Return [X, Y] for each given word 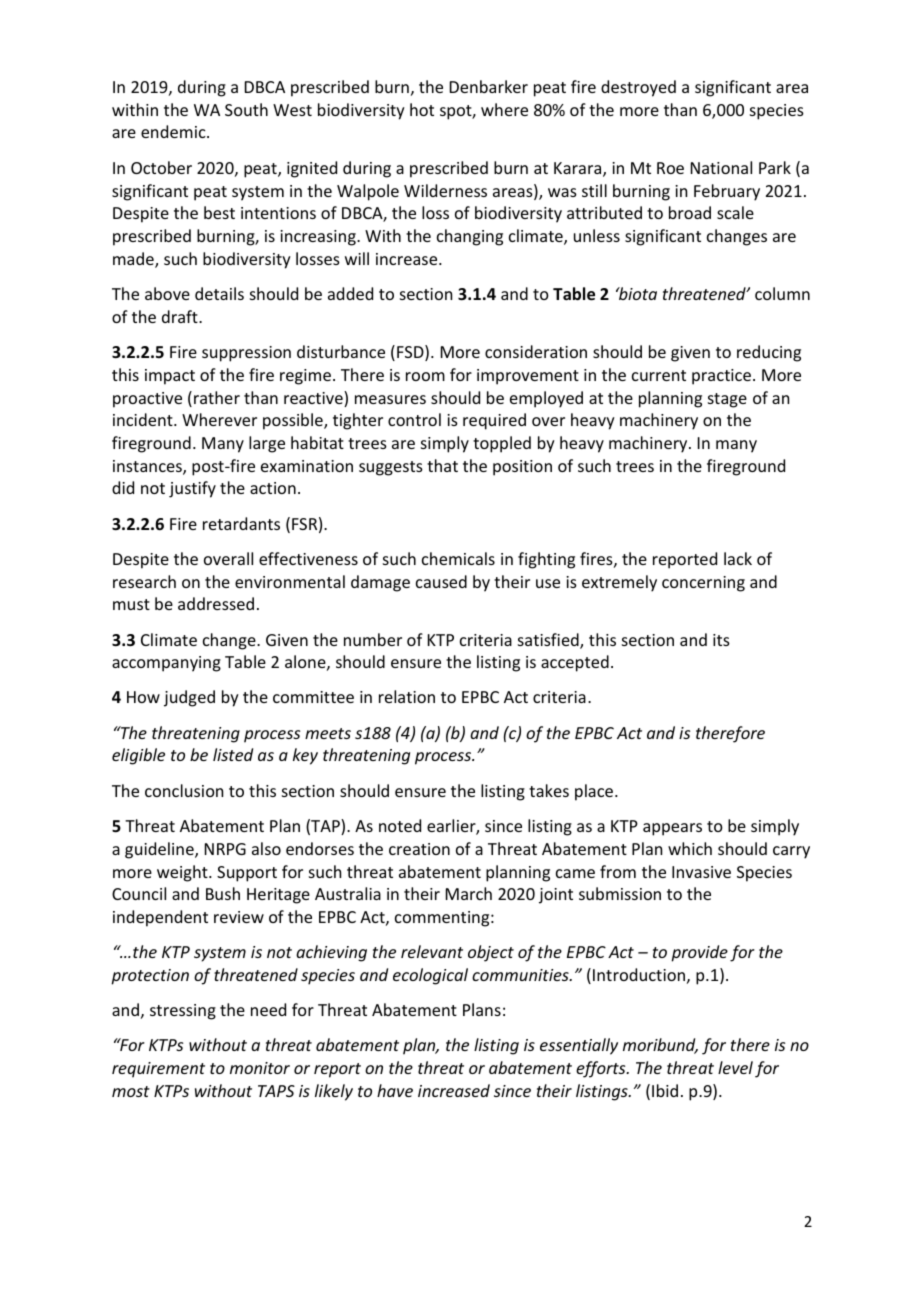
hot [422, 109]
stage [727, 400]
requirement [158, 1070]
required [494, 421]
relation [407, 696]
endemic [174, 131]
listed [233, 754]
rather [217, 397]
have [395, 1090]
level [735, 1067]
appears [672, 829]
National [721, 167]
